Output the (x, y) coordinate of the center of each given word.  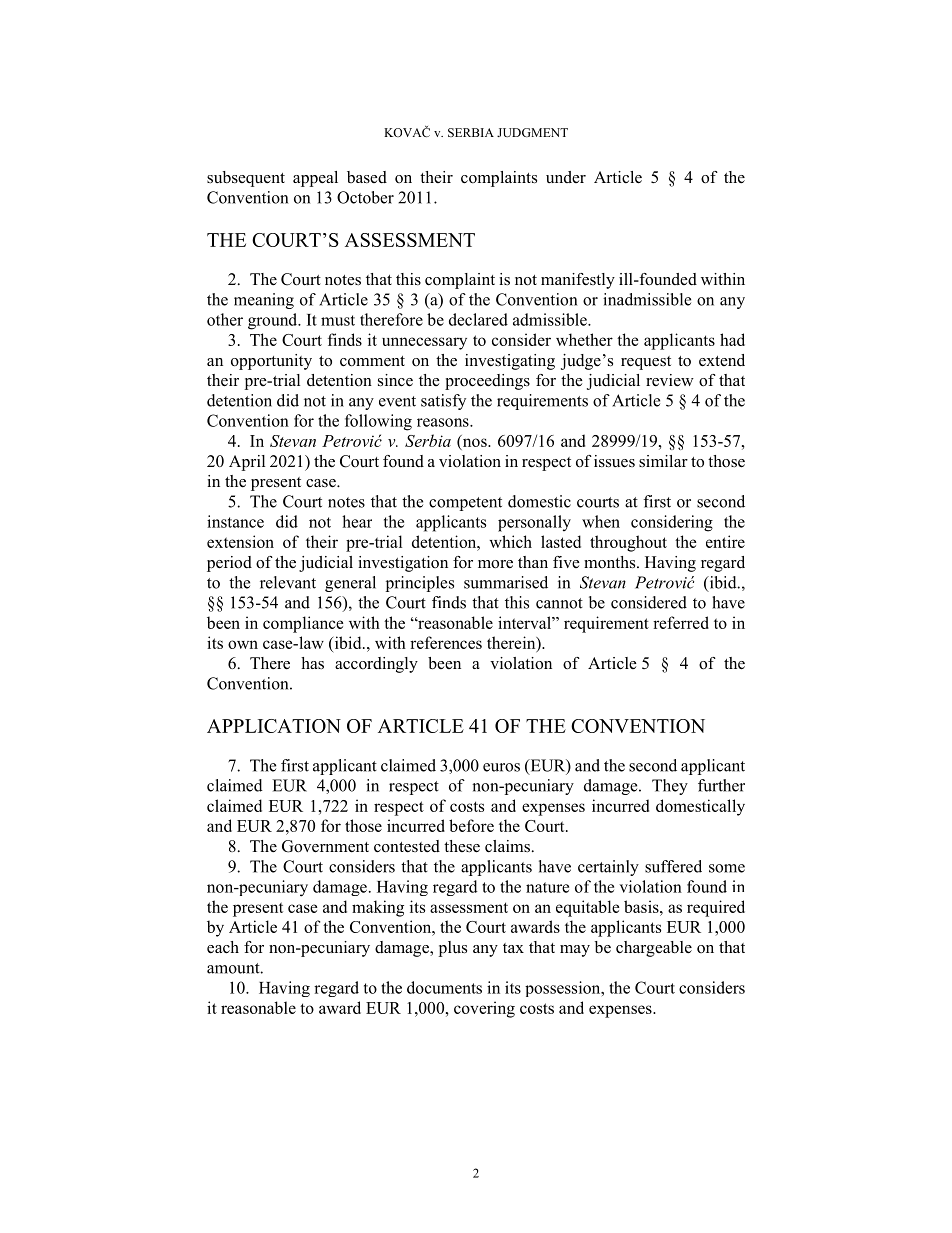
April (247, 463)
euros (501, 767)
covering (484, 1009)
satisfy (443, 402)
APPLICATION (274, 726)
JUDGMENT (532, 132)
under (566, 177)
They (670, 787)
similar (663, 461)
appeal (315, 179)
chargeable (654, 949)
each (223, 947)
